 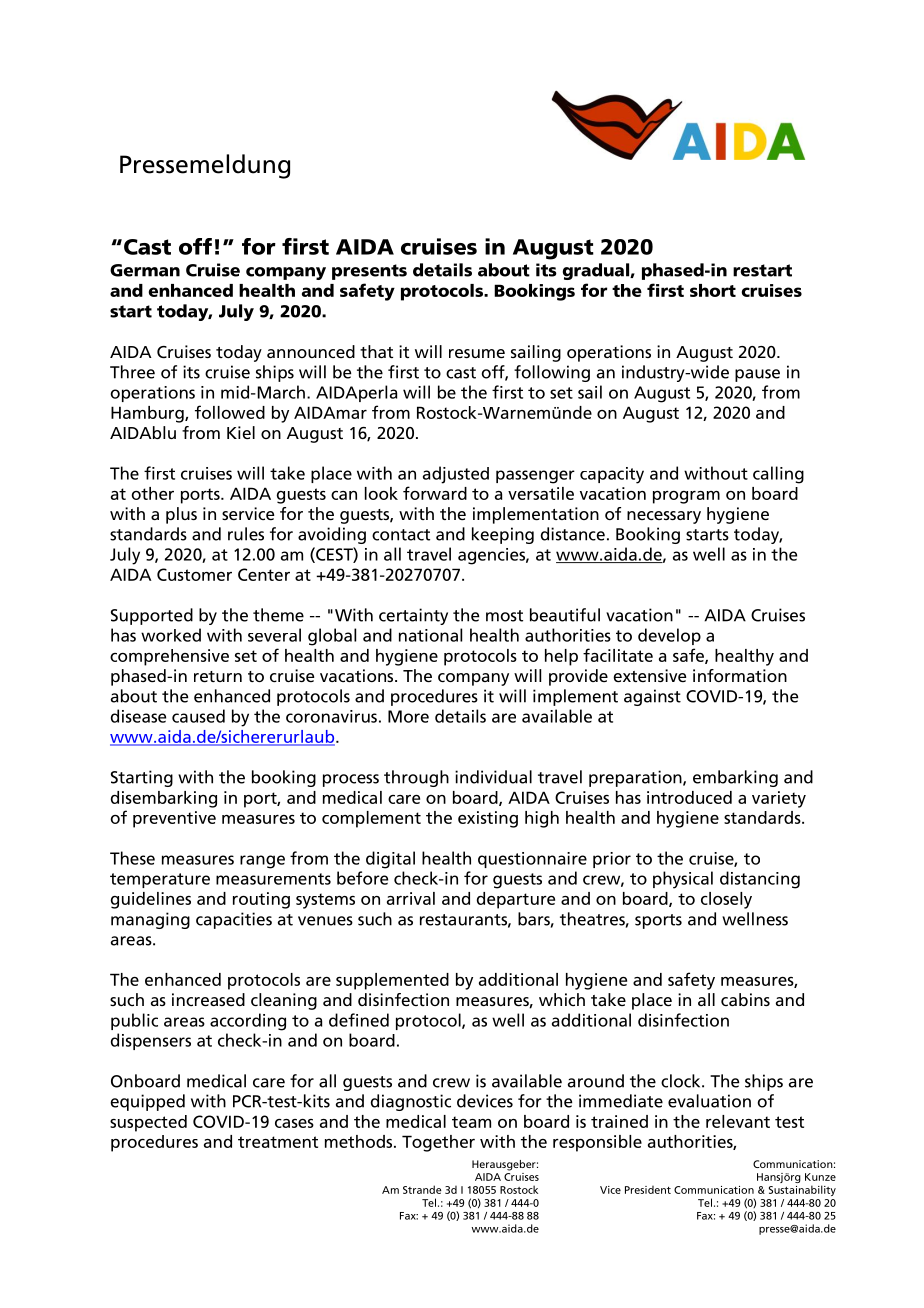 I want to click on short, so click(x=713, y=290).
